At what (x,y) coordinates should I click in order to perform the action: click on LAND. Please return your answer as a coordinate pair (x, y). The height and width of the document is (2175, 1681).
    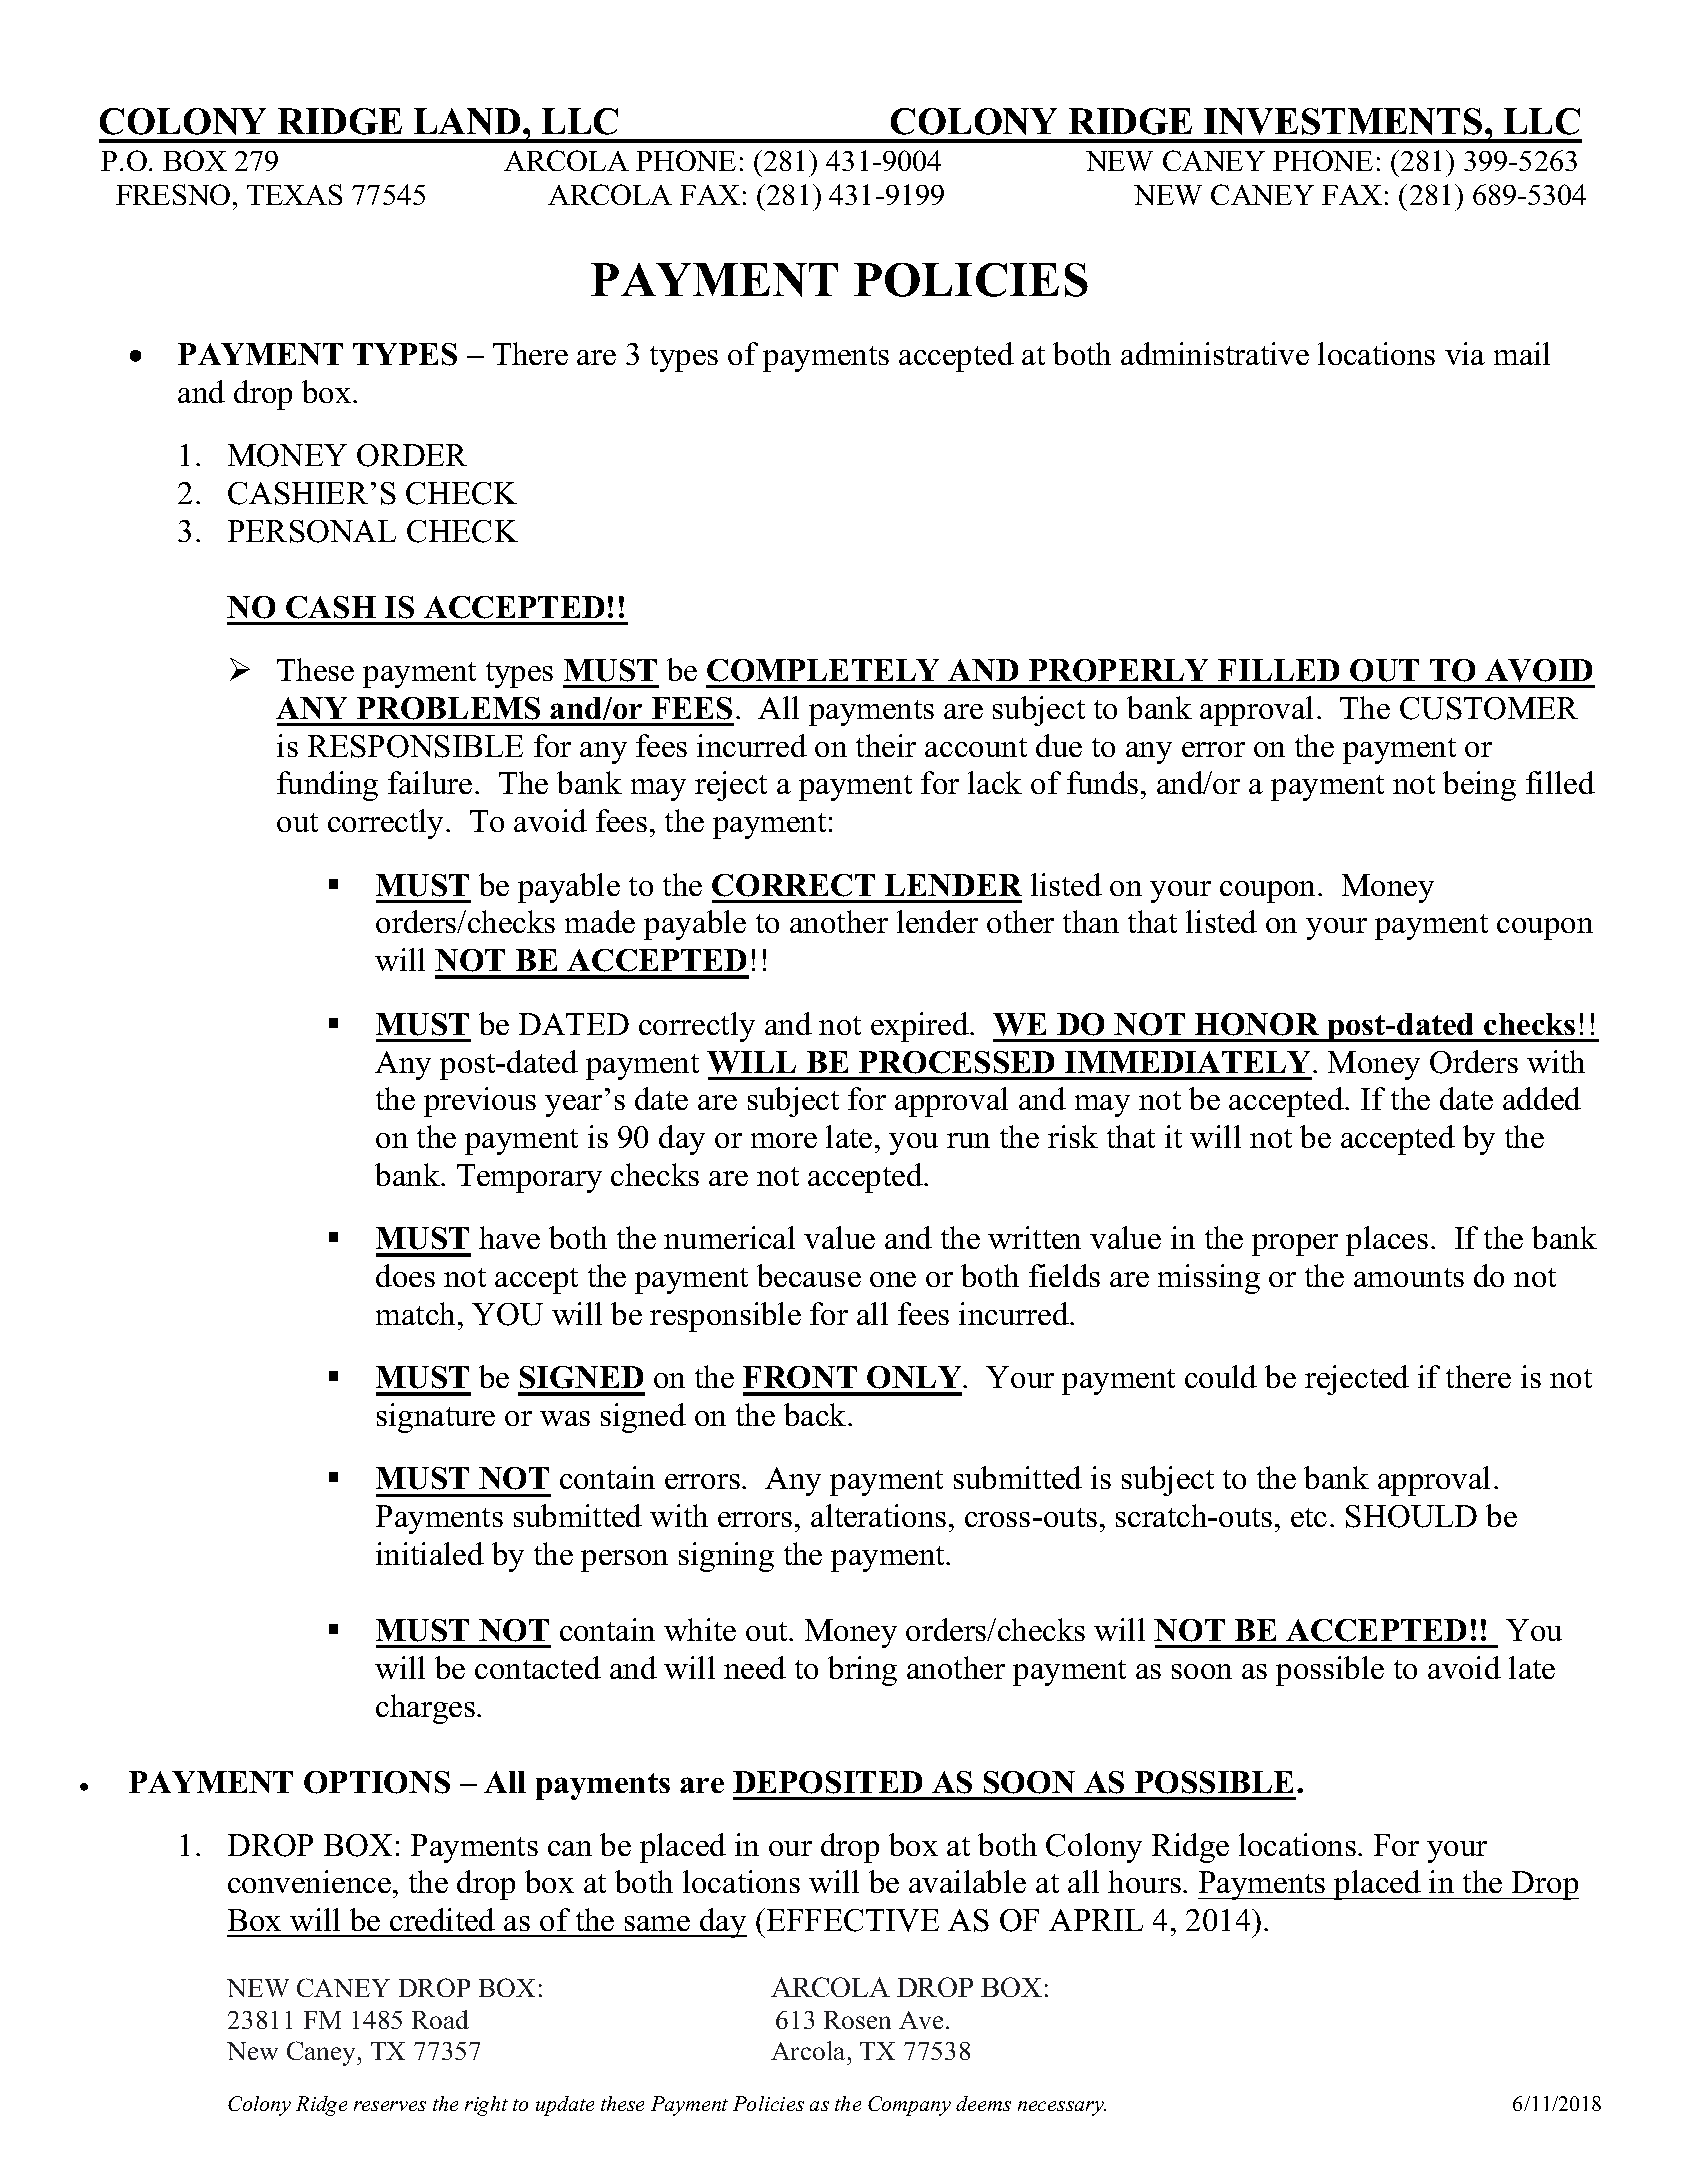
    Looking at the image, I should click on (467, 121).
